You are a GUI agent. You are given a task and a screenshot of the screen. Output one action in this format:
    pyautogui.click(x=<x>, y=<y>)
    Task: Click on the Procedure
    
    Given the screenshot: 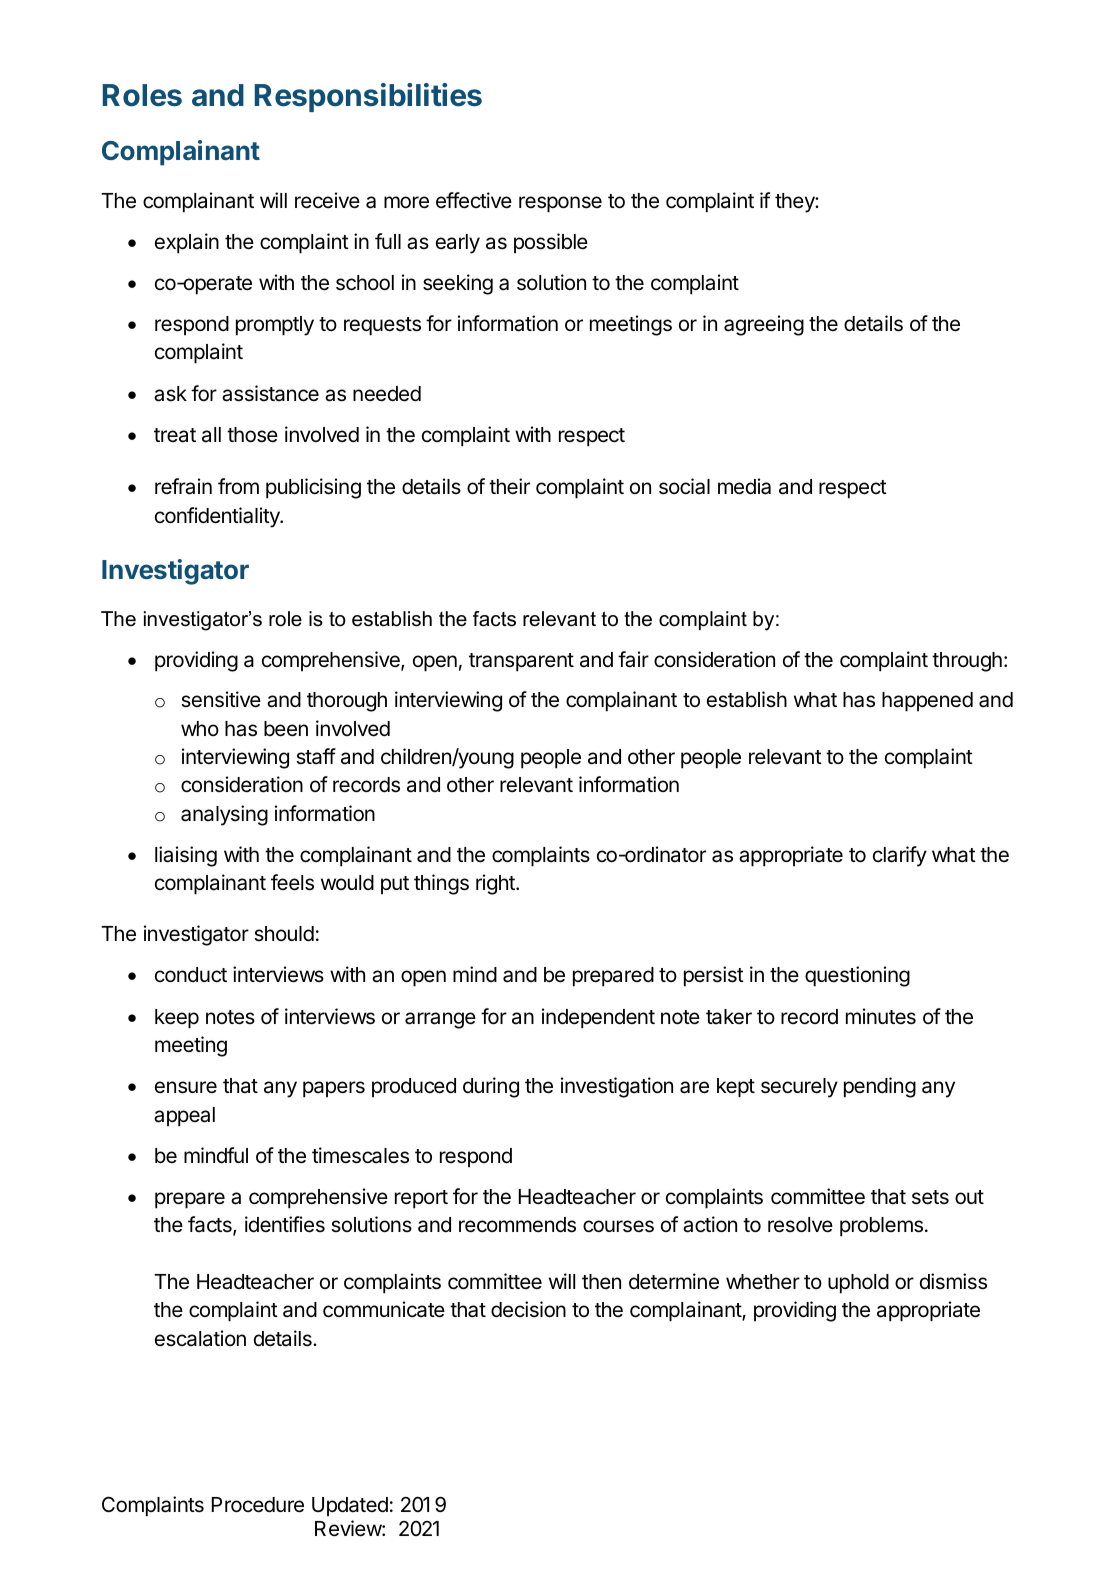 What is the action you would take?
    pyautogui.click(x=258, y=1505)
